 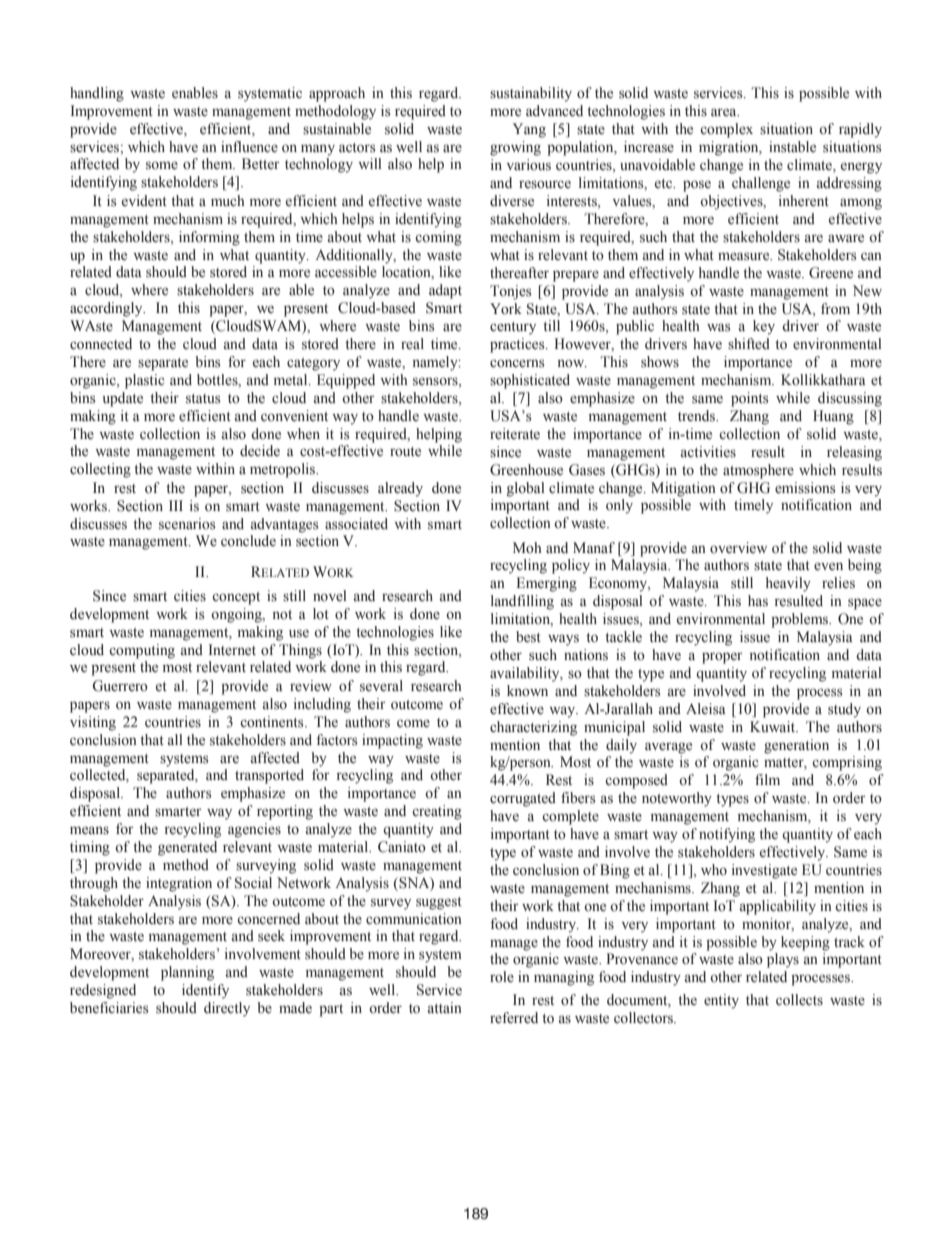 I want to click on some, so click(x=162, y=165).
